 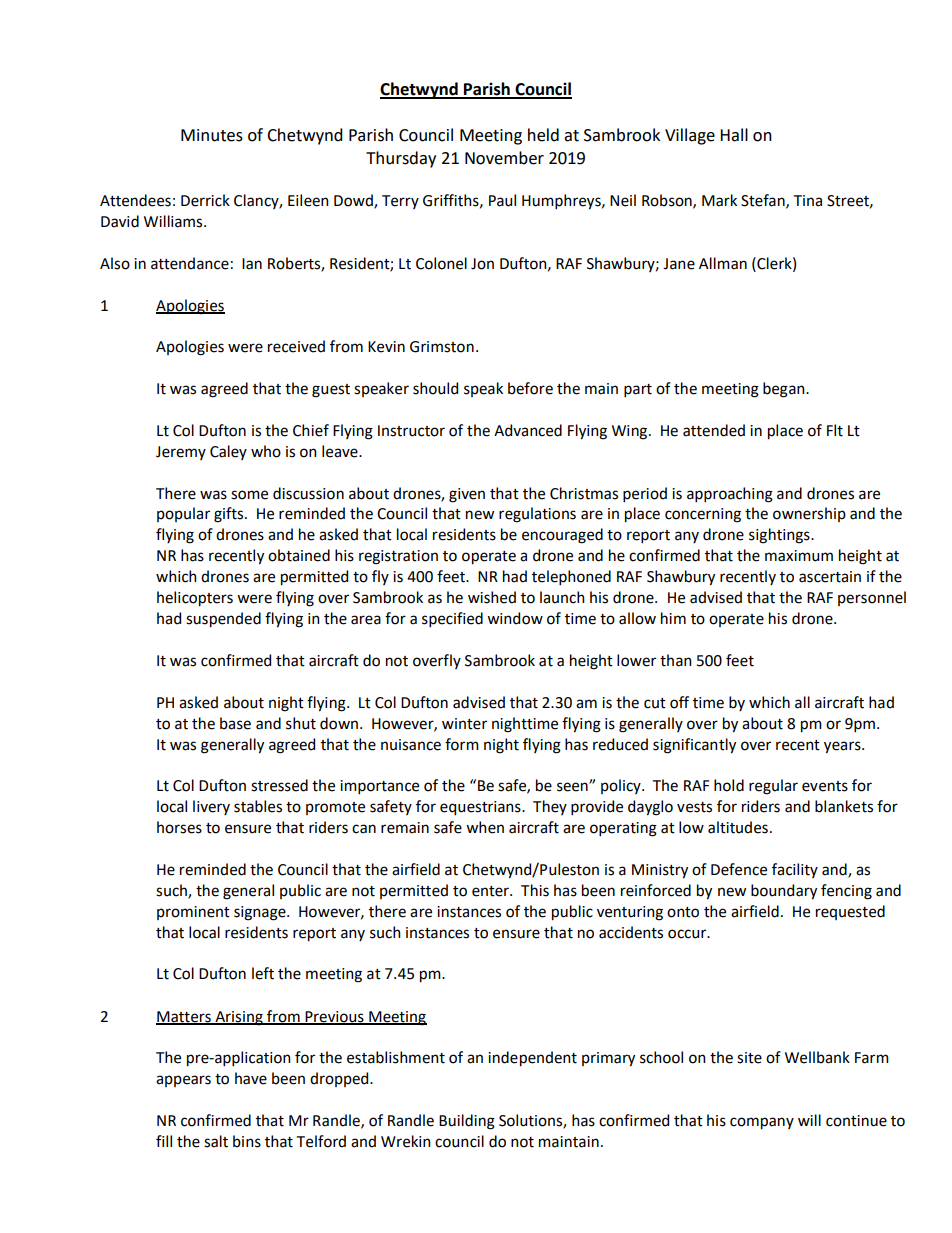 What do you see at coordinates (181, 453) in the page?
I see `Jeremy` at bounding box center [181, 453].
